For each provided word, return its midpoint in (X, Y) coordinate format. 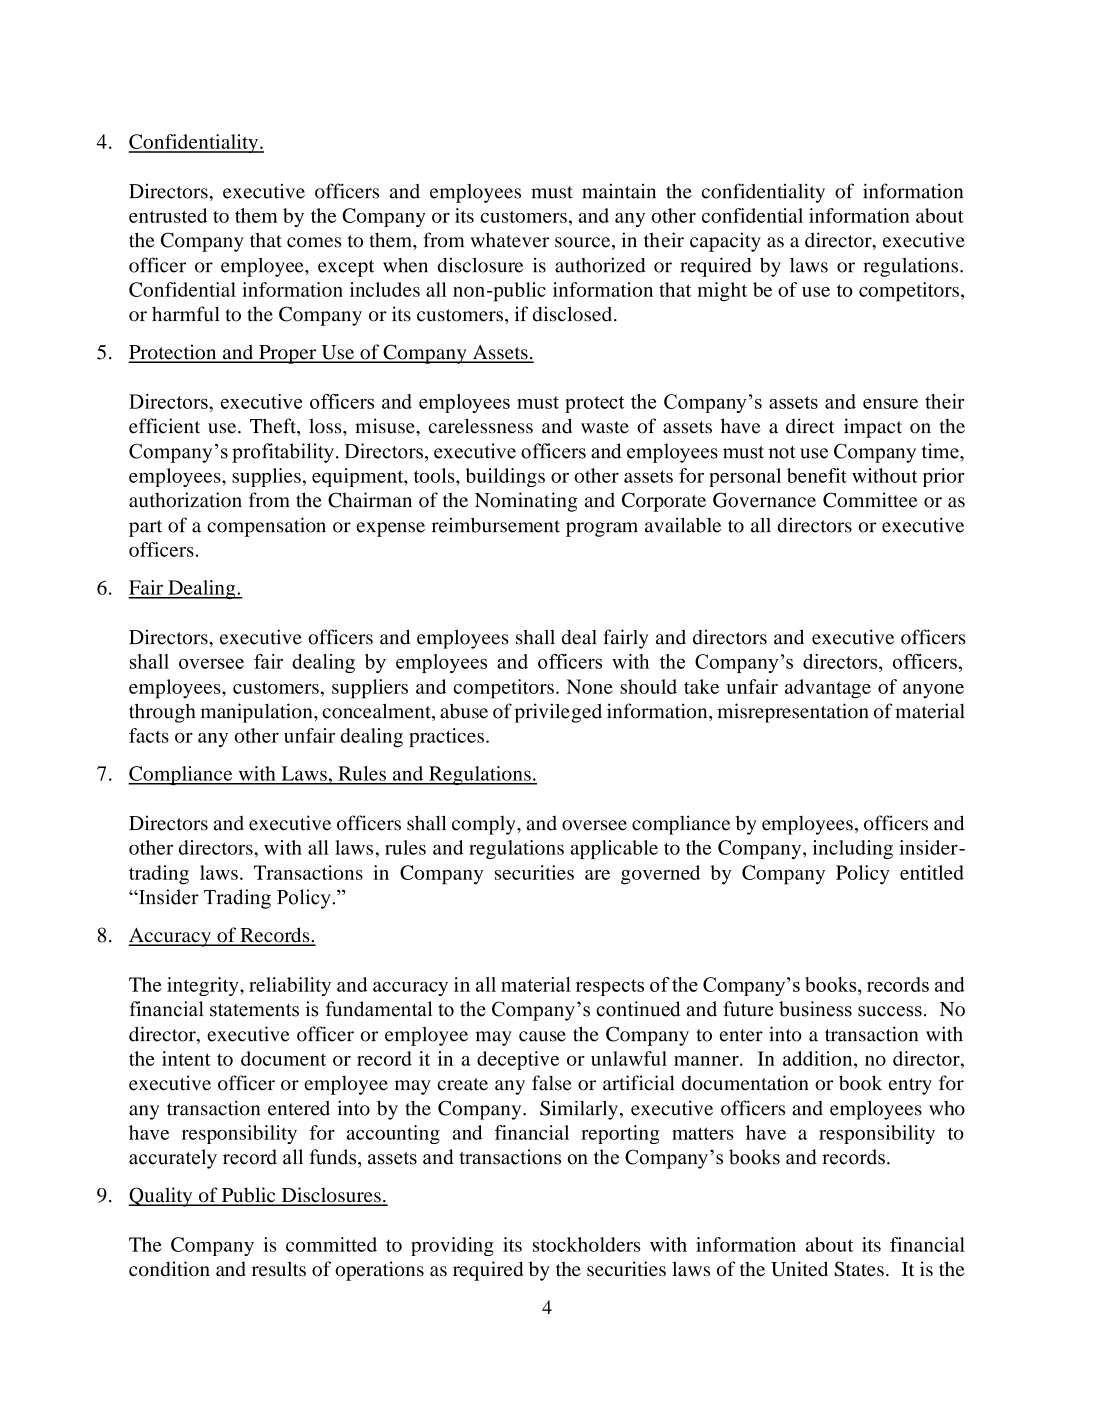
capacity (725, 242)
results (279, 1269)
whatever (509, 240)
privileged (558, 713)
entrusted (168, 215)
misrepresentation (793, 713)
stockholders (586, 1244)
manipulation (257, 713)
